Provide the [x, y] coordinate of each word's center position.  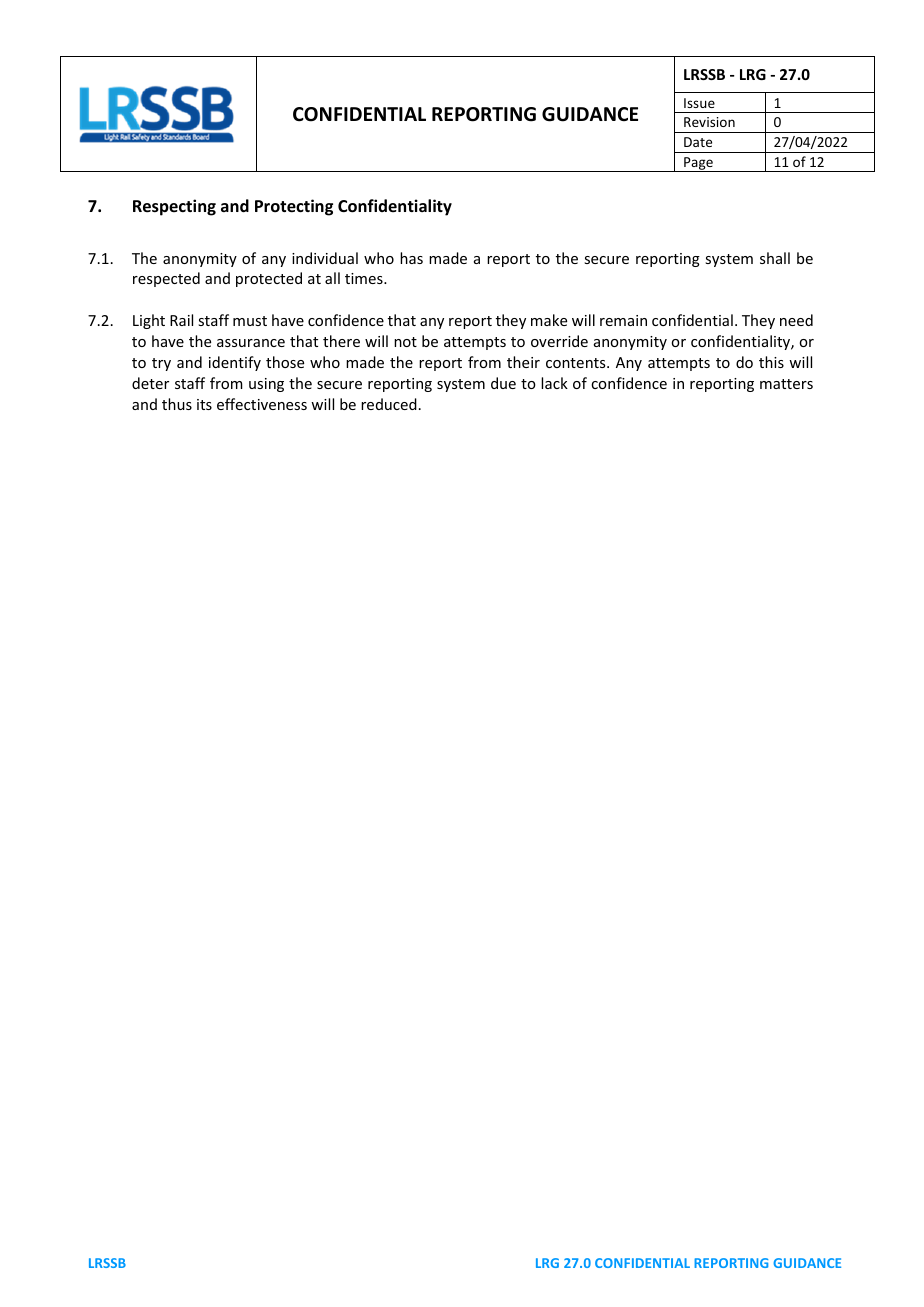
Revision [709, 122]
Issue [699, 103]
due [503, 383]
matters [786, 384]
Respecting [174, 207]
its [204, 404]
